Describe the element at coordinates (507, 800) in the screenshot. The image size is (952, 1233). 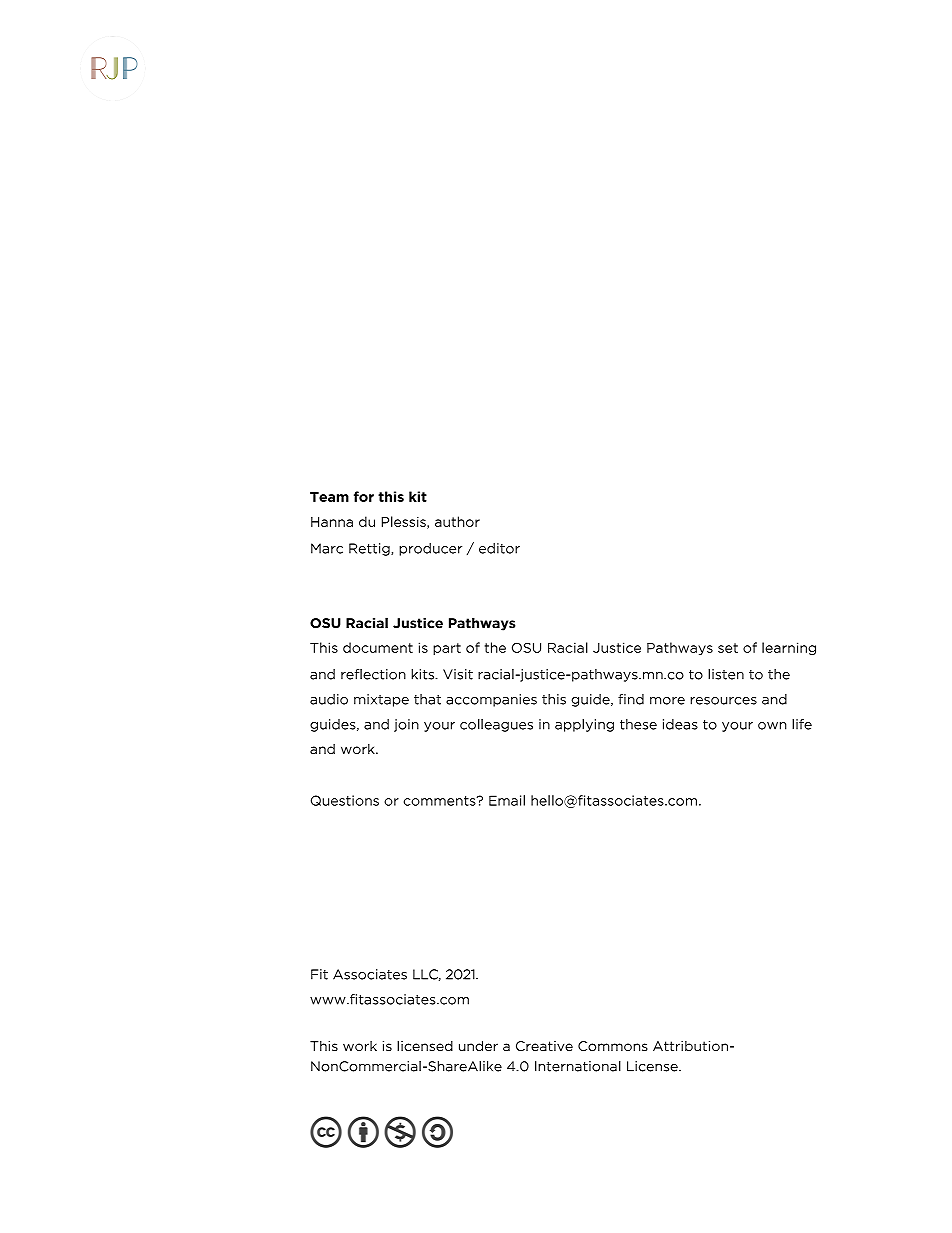
I see `Email` at that location.
